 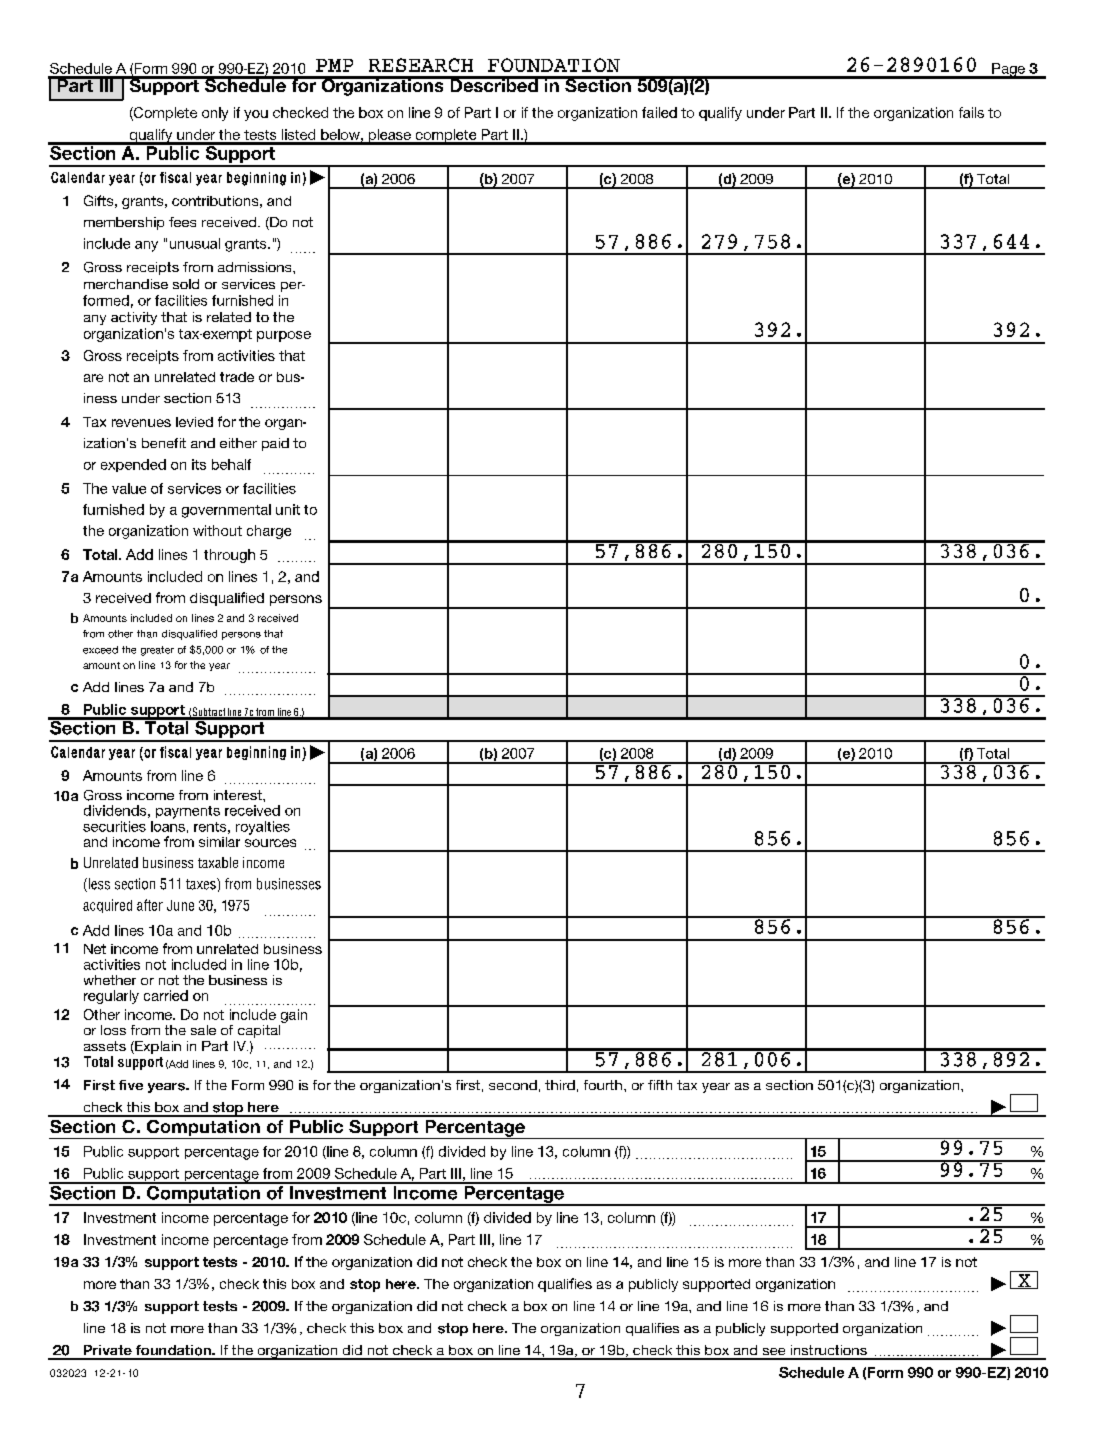 What do you see at coordinates (270, 843) in the screenshot?
I see `sources` at bounding box center [270, 843].
